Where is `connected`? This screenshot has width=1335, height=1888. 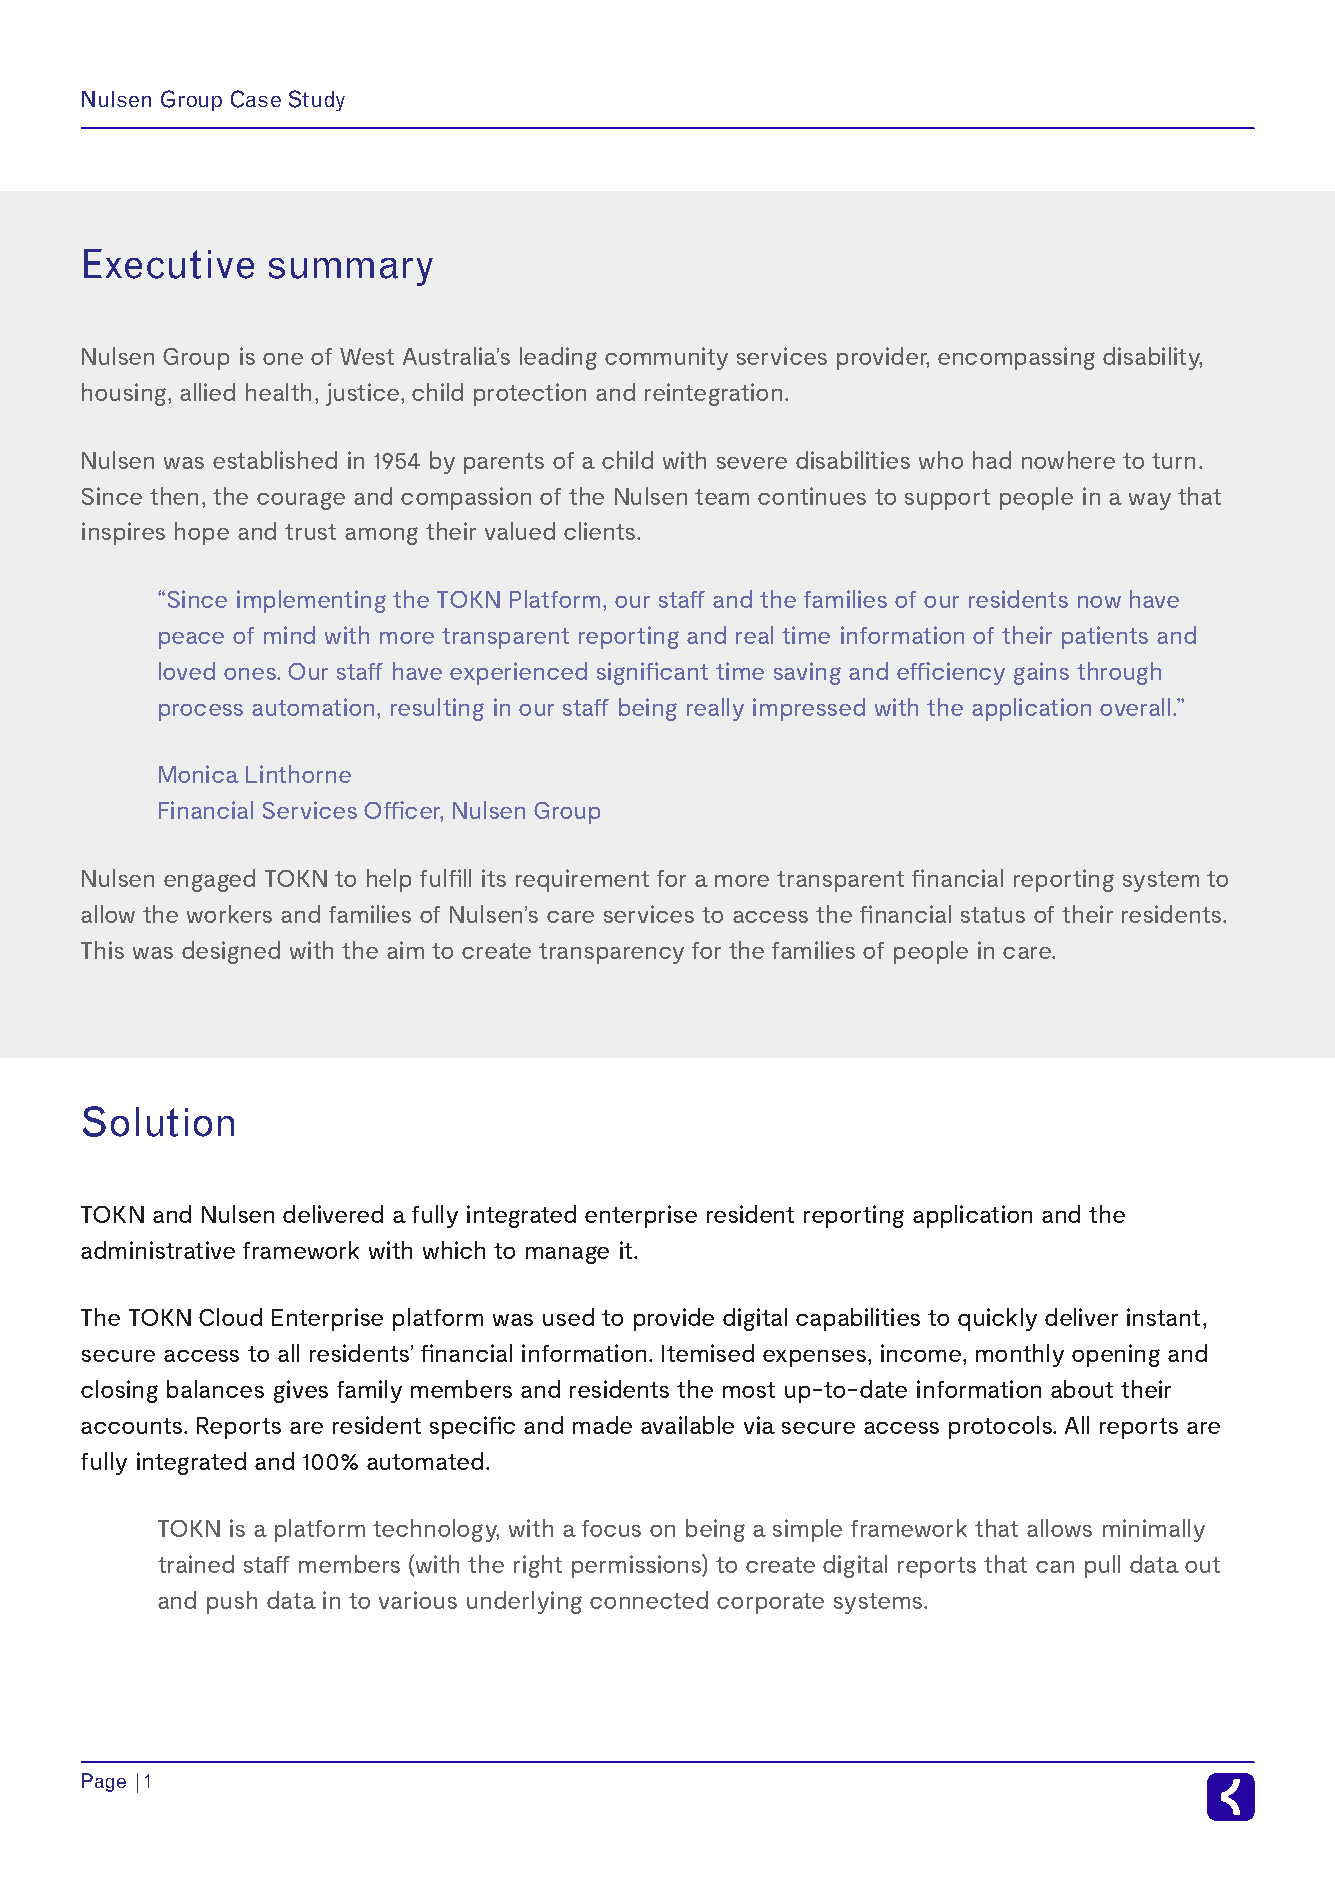
connected is located at coordinates (649, 1600).
